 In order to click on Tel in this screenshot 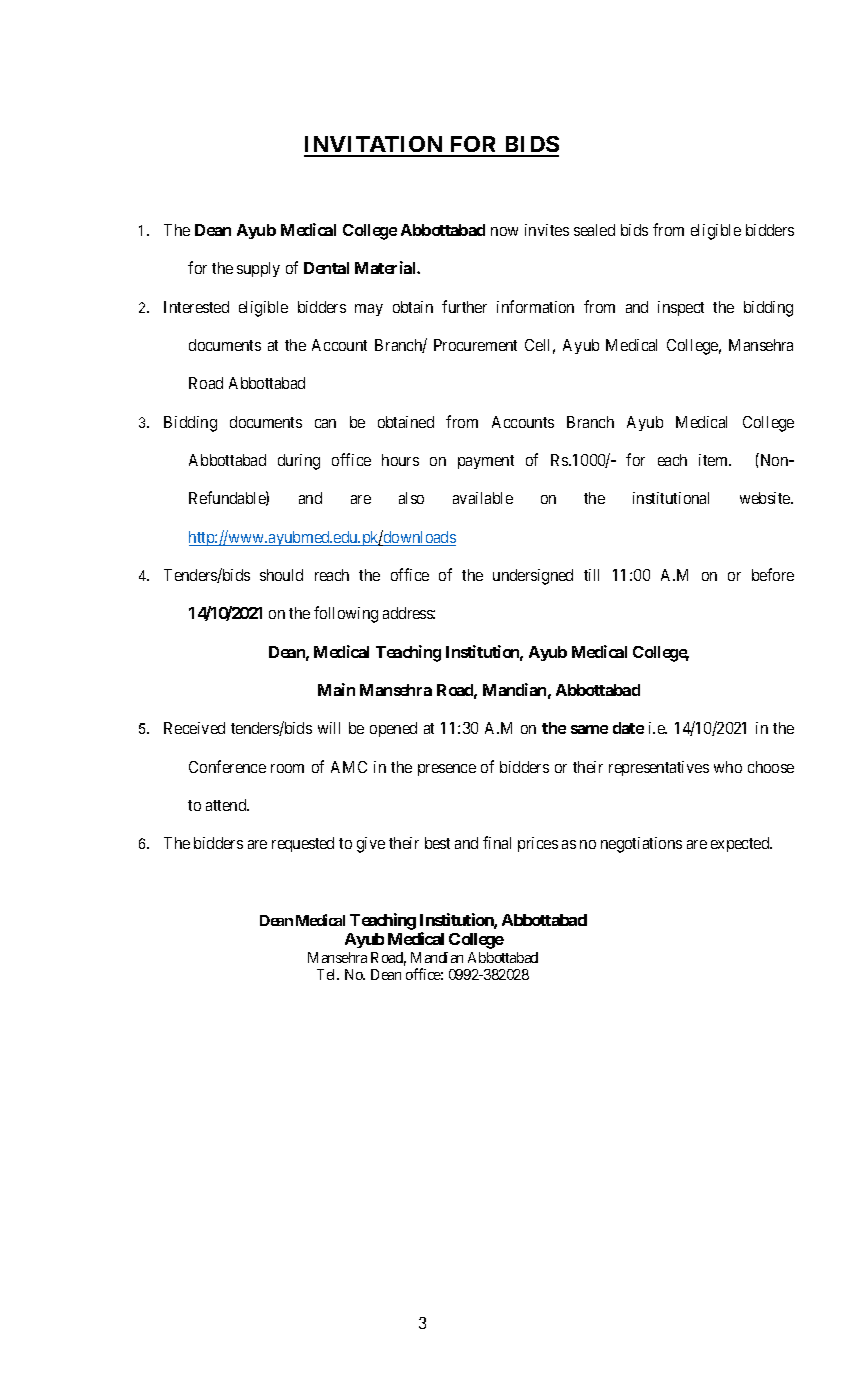, I will do `click(328, 974)`.
